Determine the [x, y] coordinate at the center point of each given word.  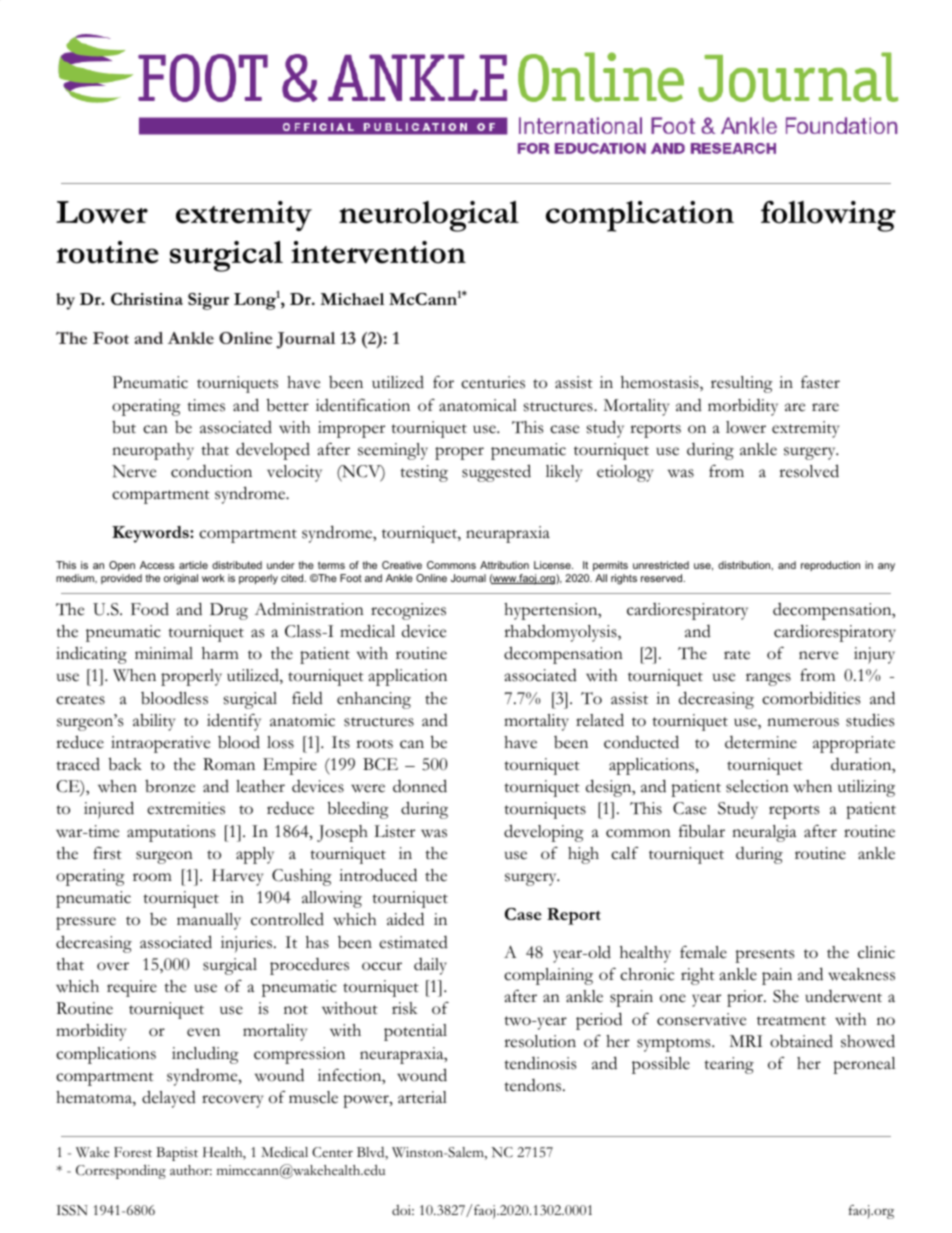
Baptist [177, 1154]
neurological [429, 216]
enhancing [374, 700]
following [828, 216]
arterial [422, 1097]
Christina [147, 299]
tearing [729, 1065]
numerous [803, 722]
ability [154, 722]
